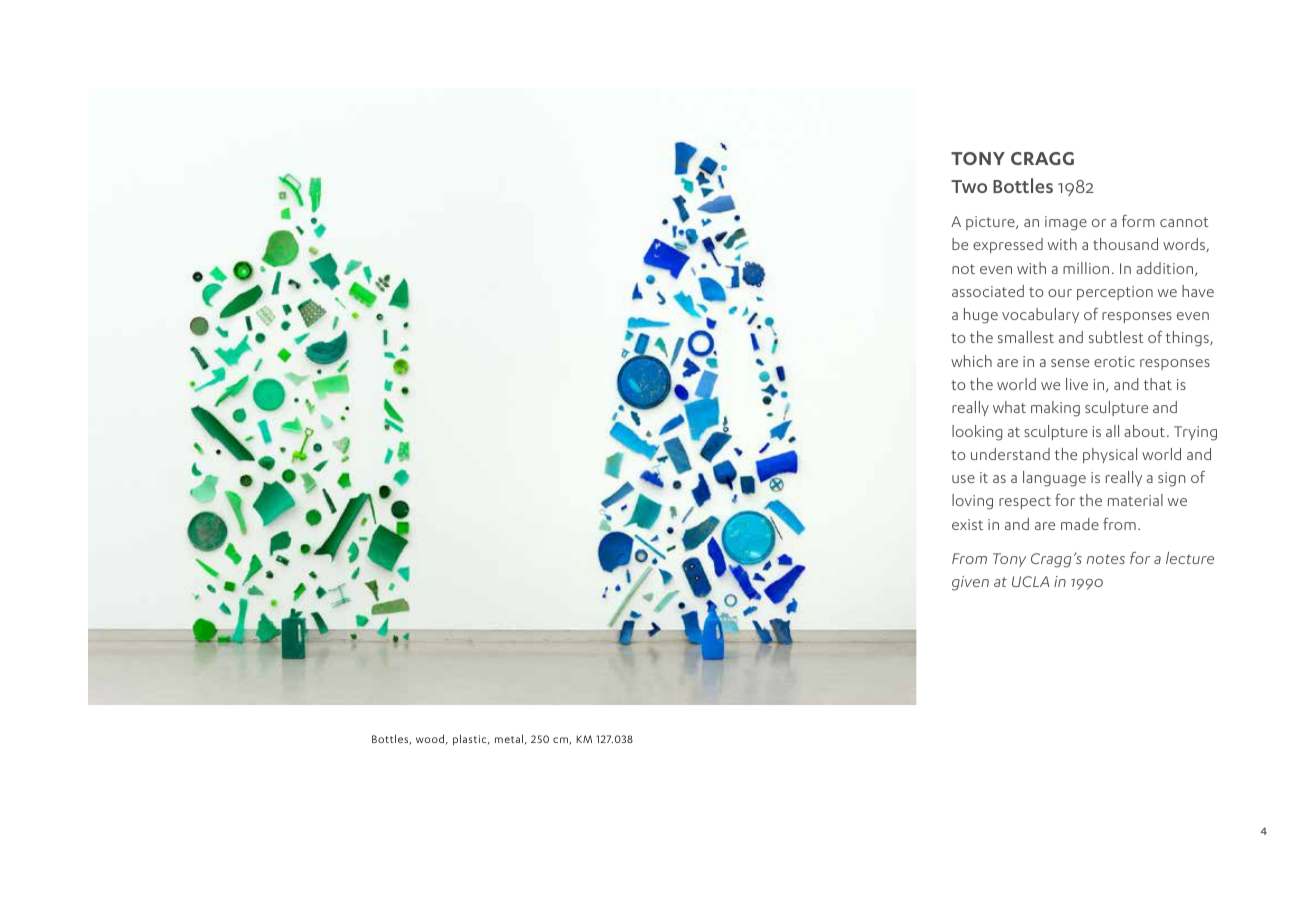  What do you see at coordinates (1184, 222) in the page?
I see `cannot` at bounding box center [1184, 222].
